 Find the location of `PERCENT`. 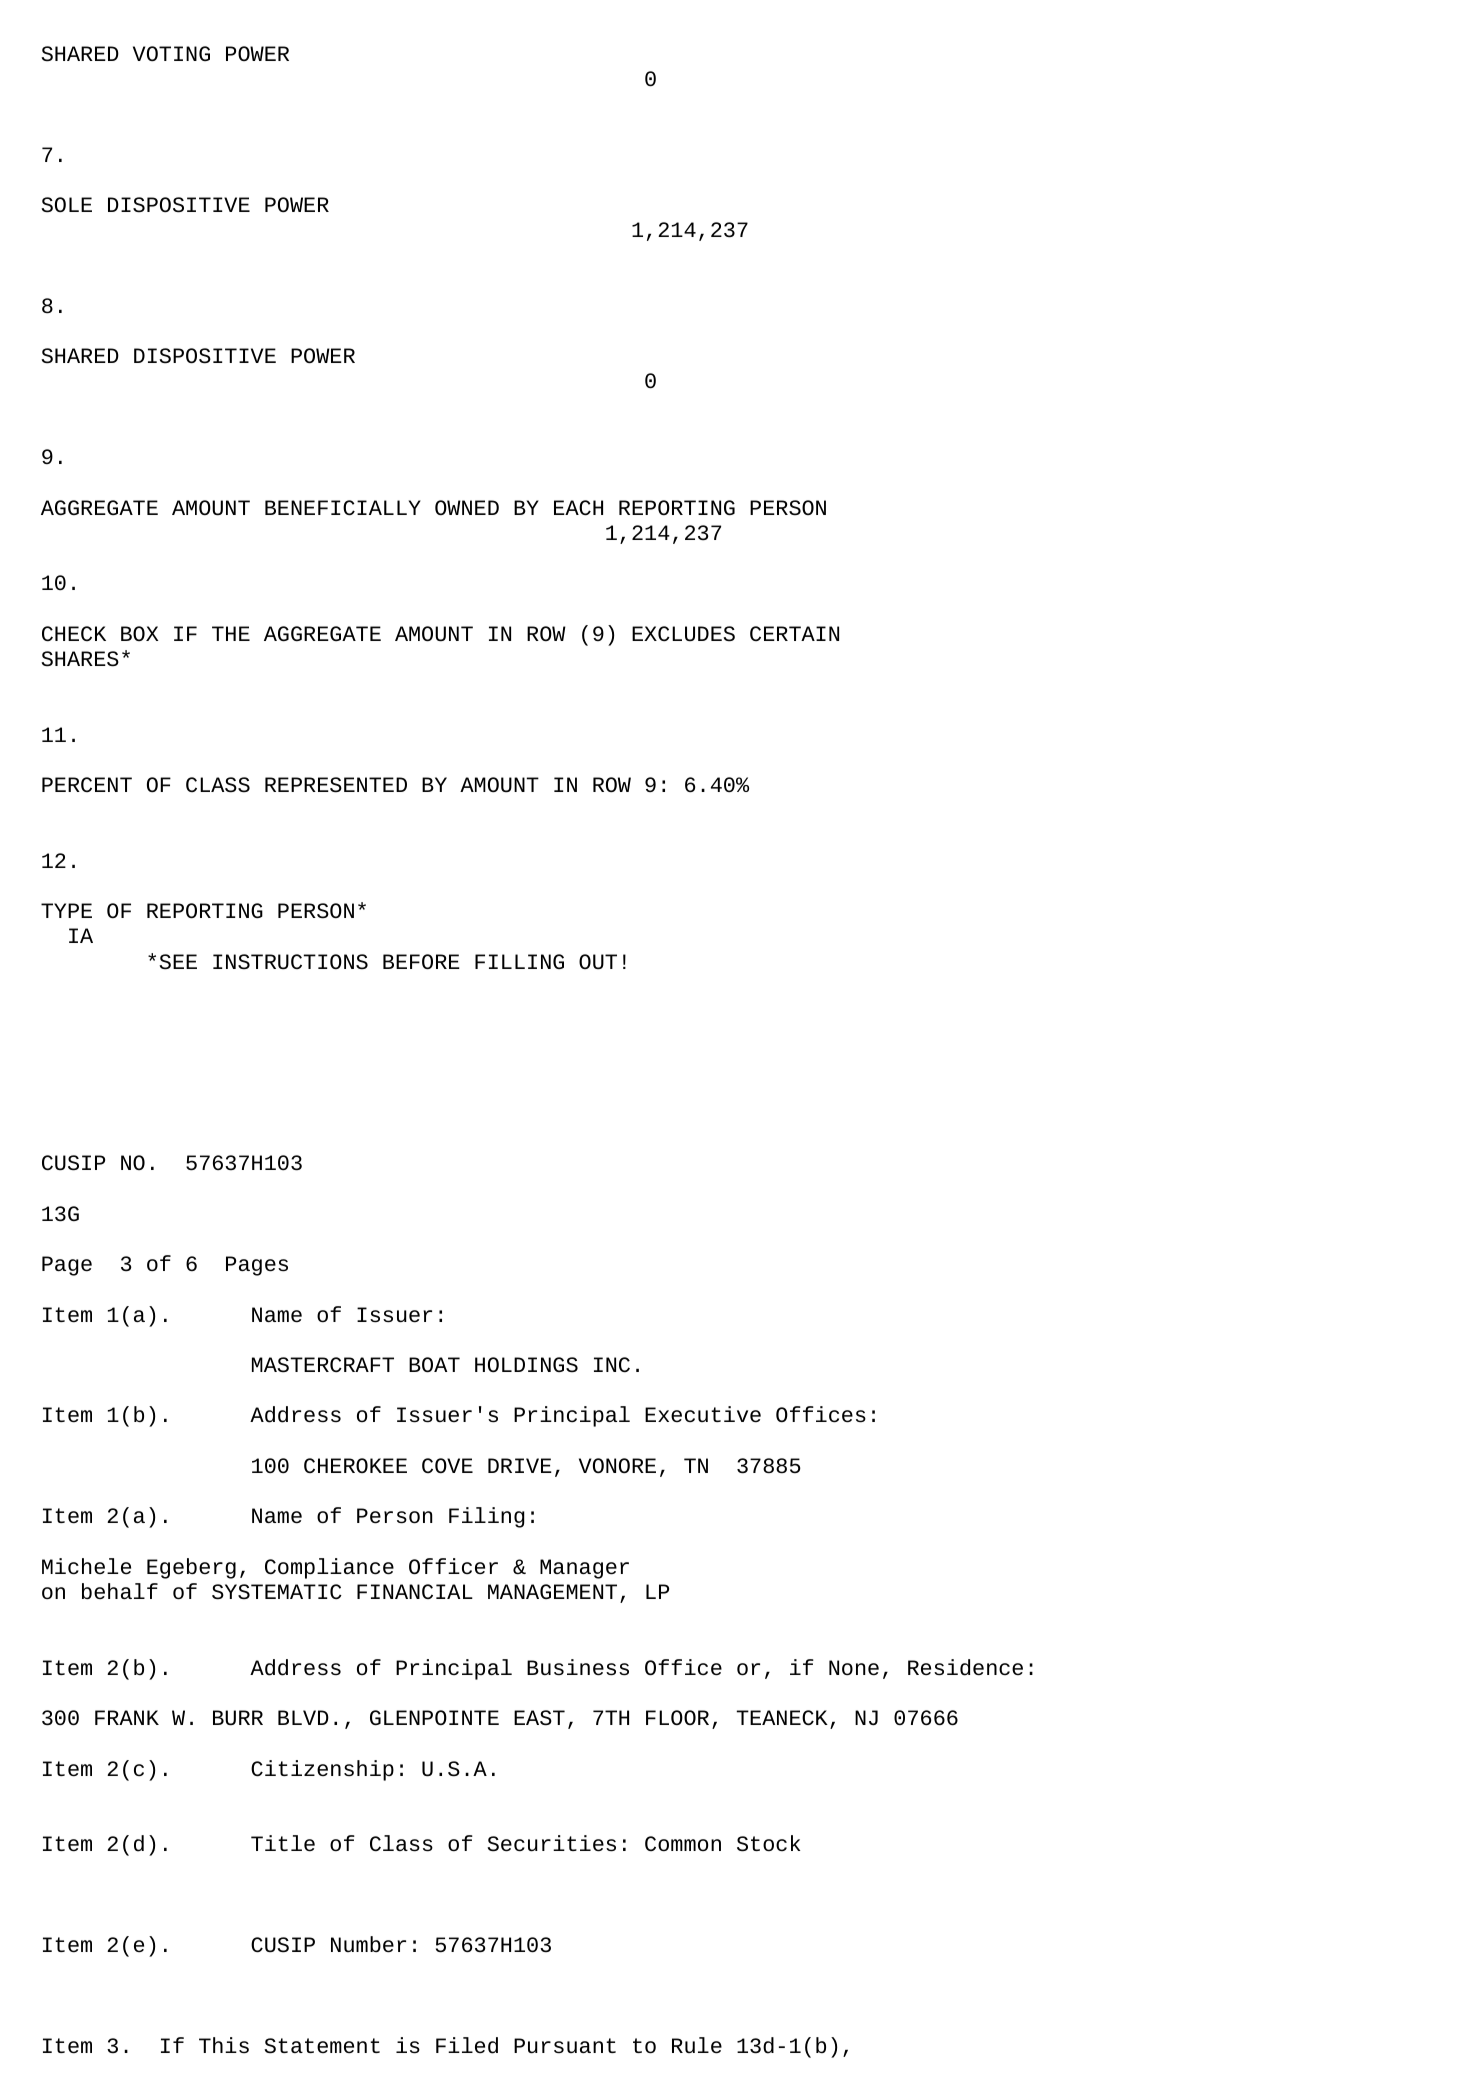

PERCENT is located at coordinates (87, 784).
